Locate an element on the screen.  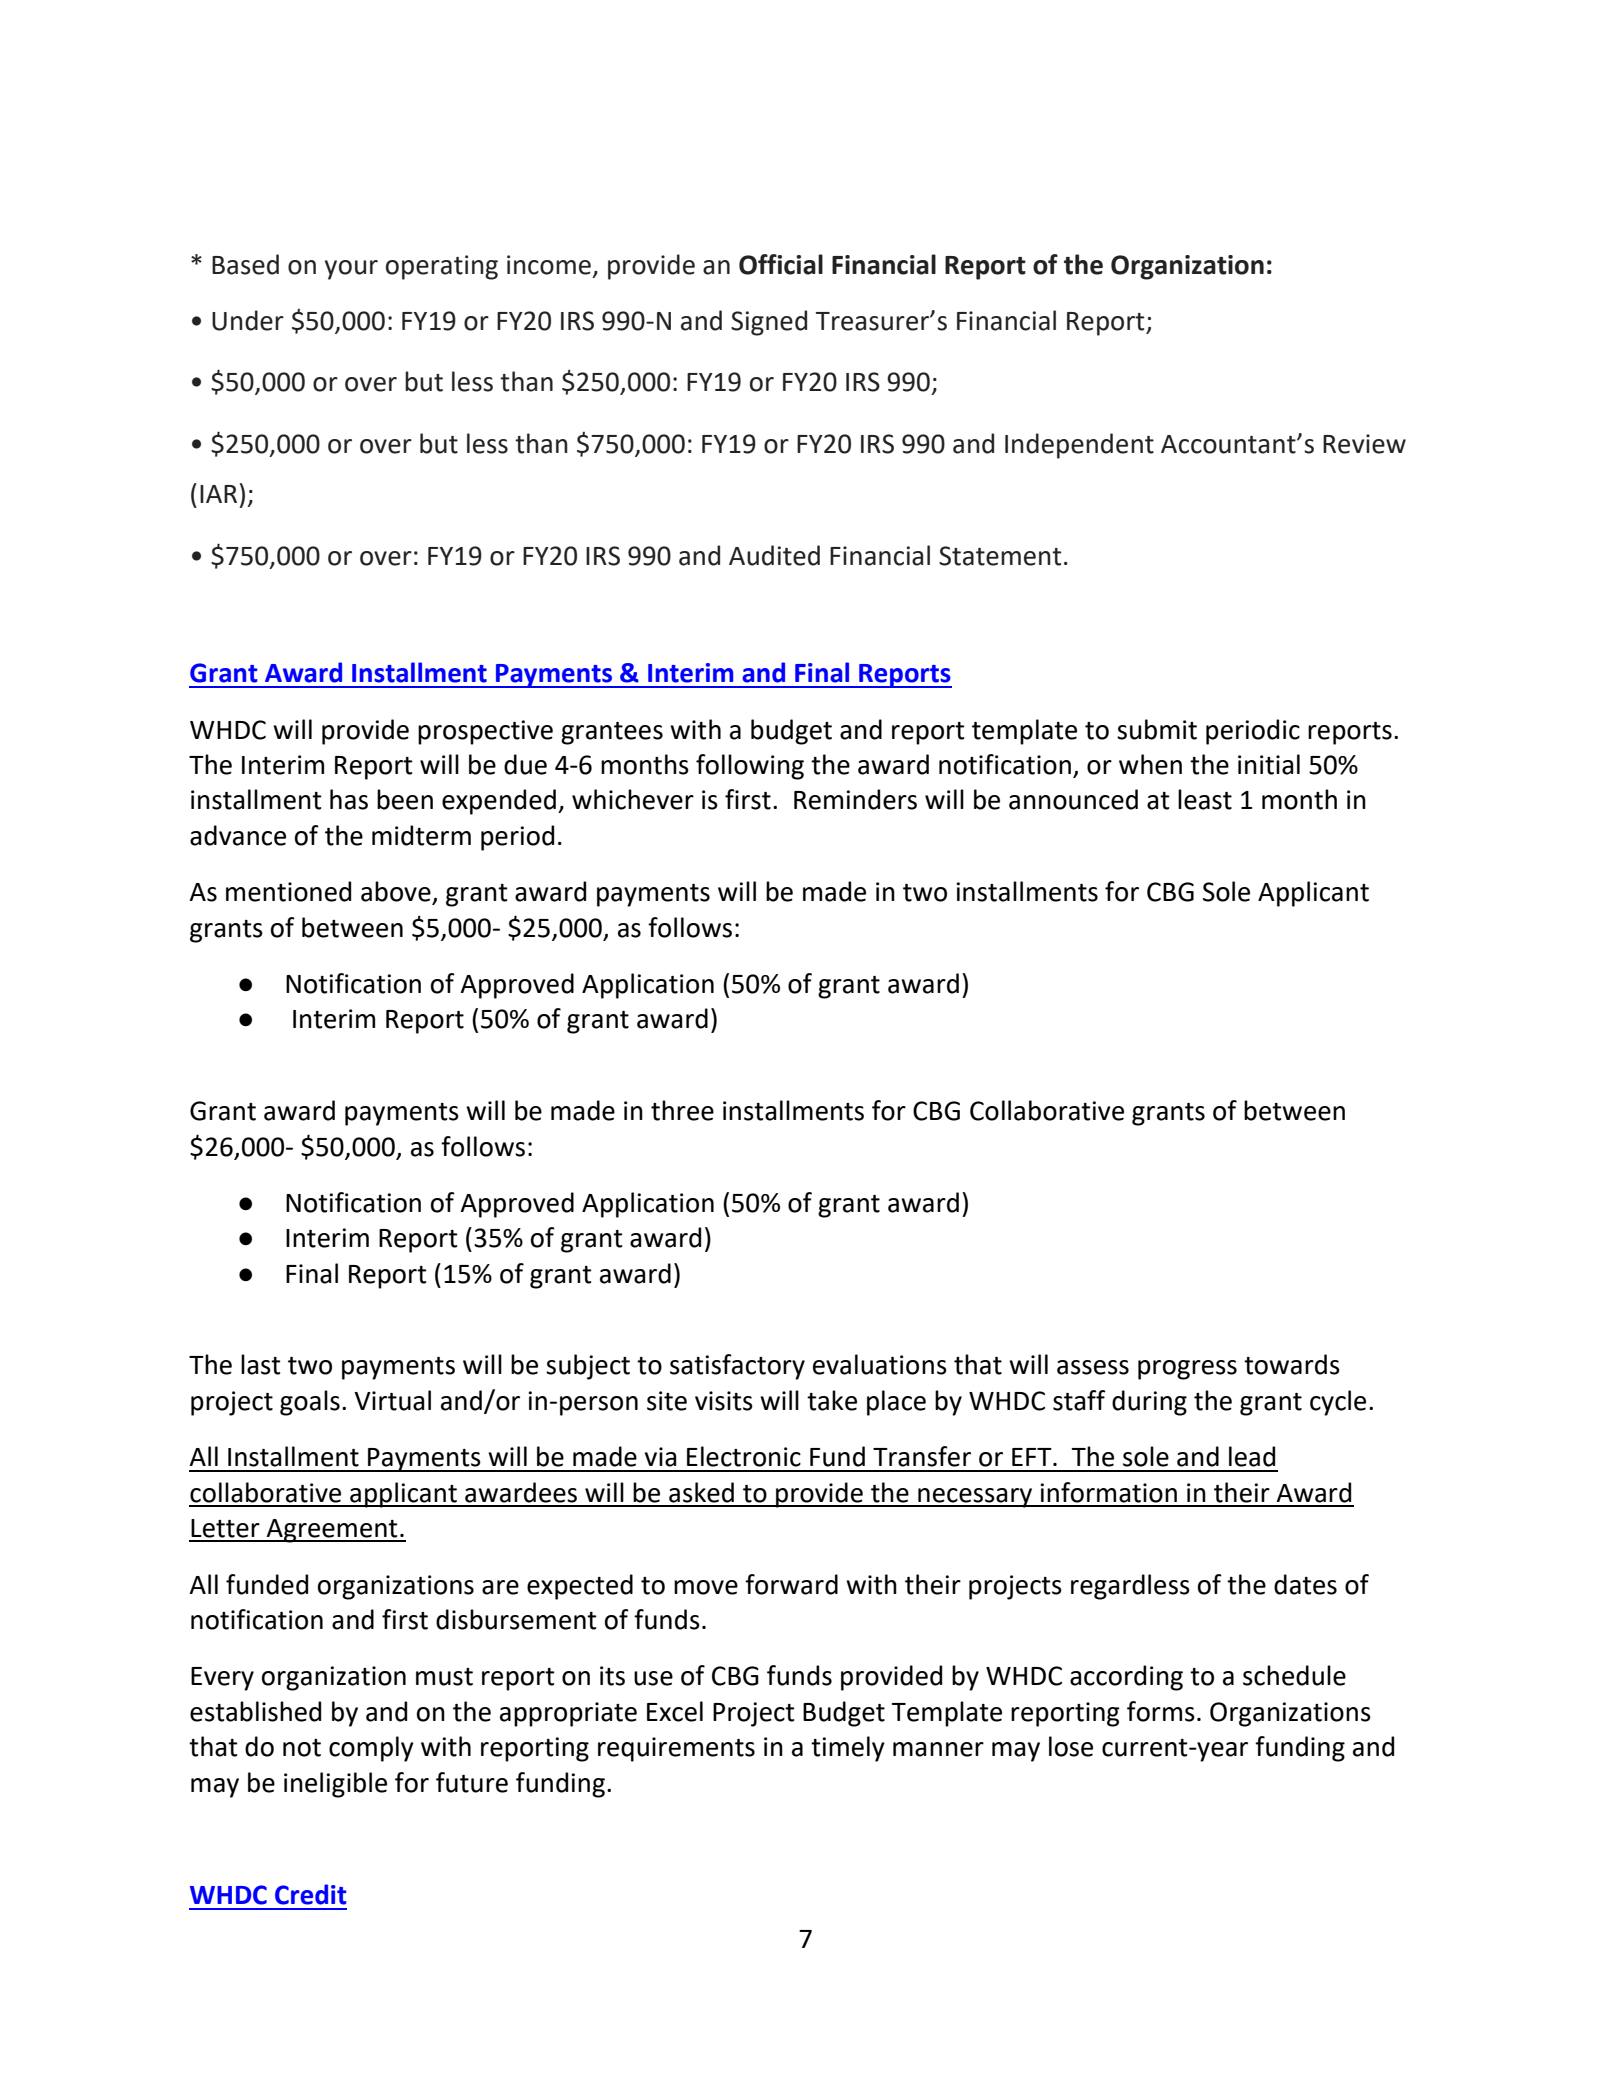
Signed is located at coordinates (769, 323).
